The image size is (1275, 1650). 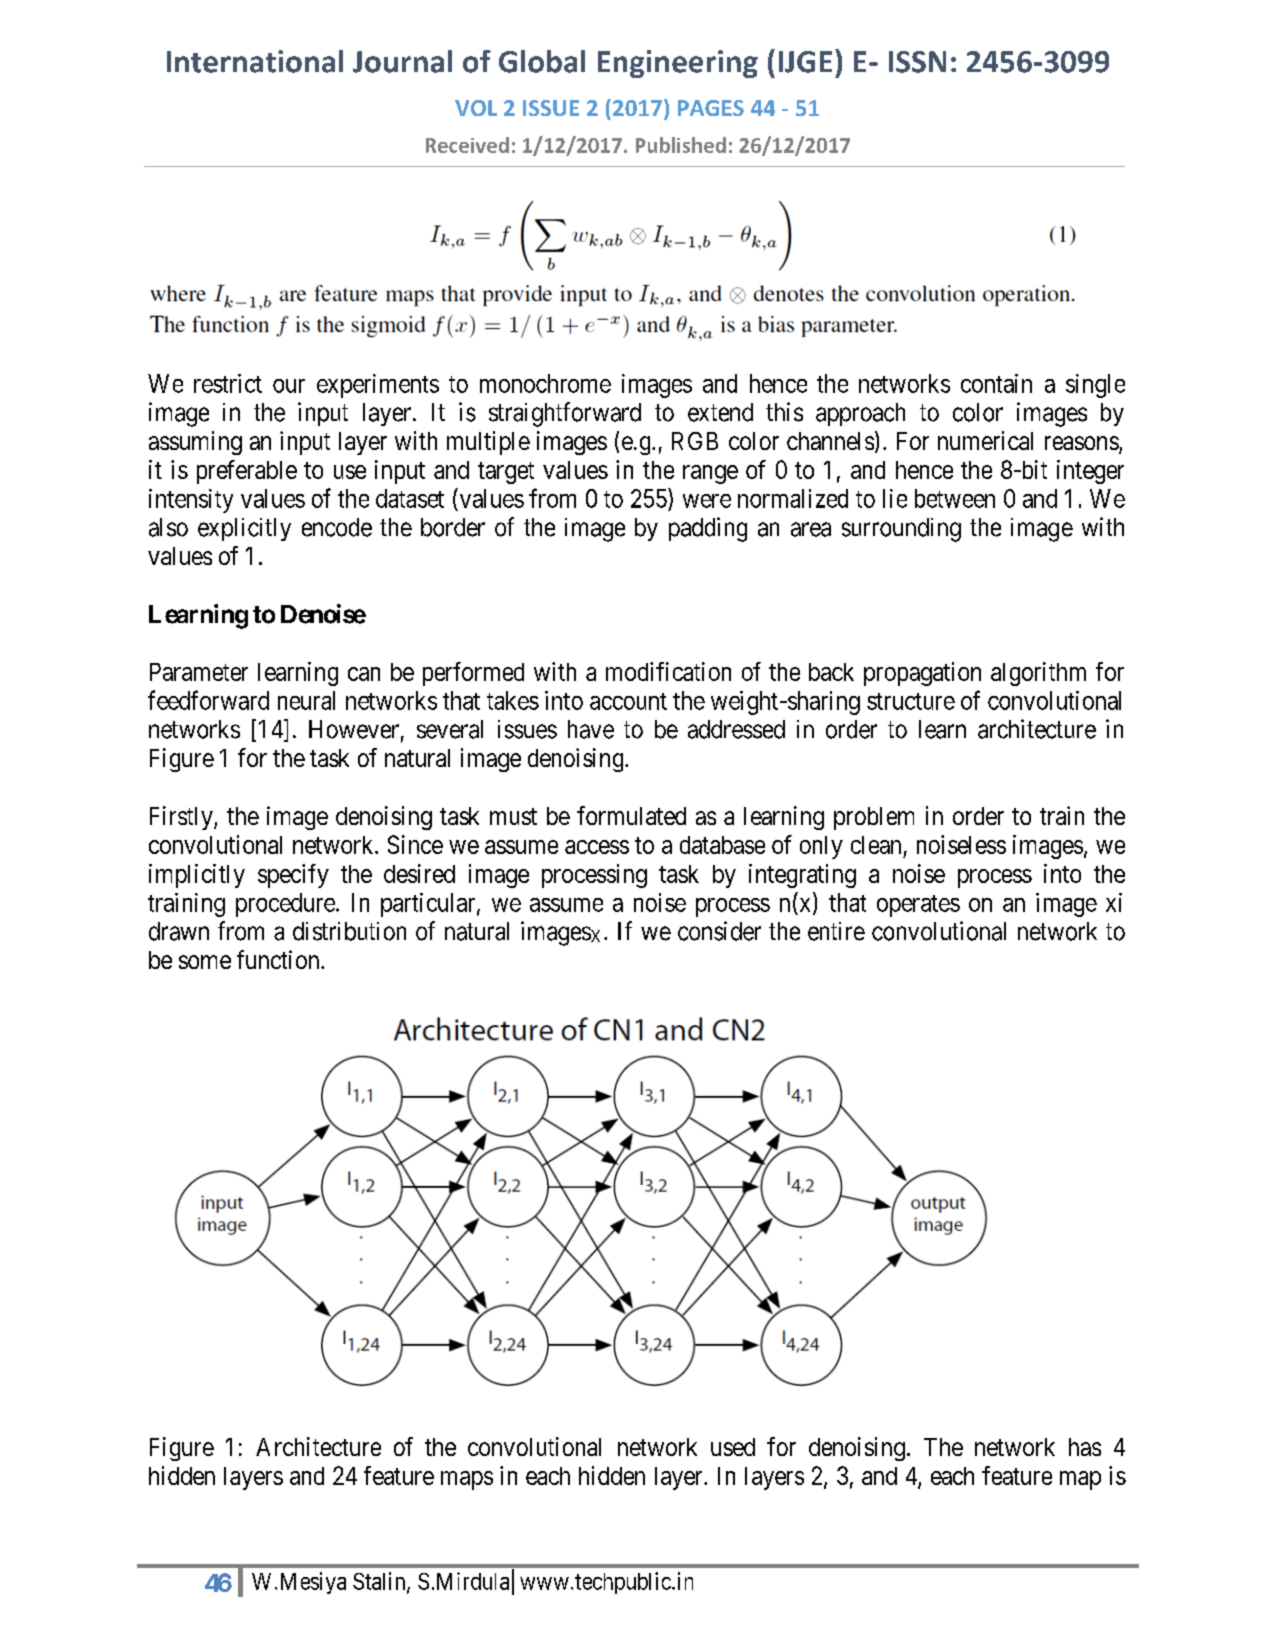 I want to click on has, so click(x=1085, y=1447).
